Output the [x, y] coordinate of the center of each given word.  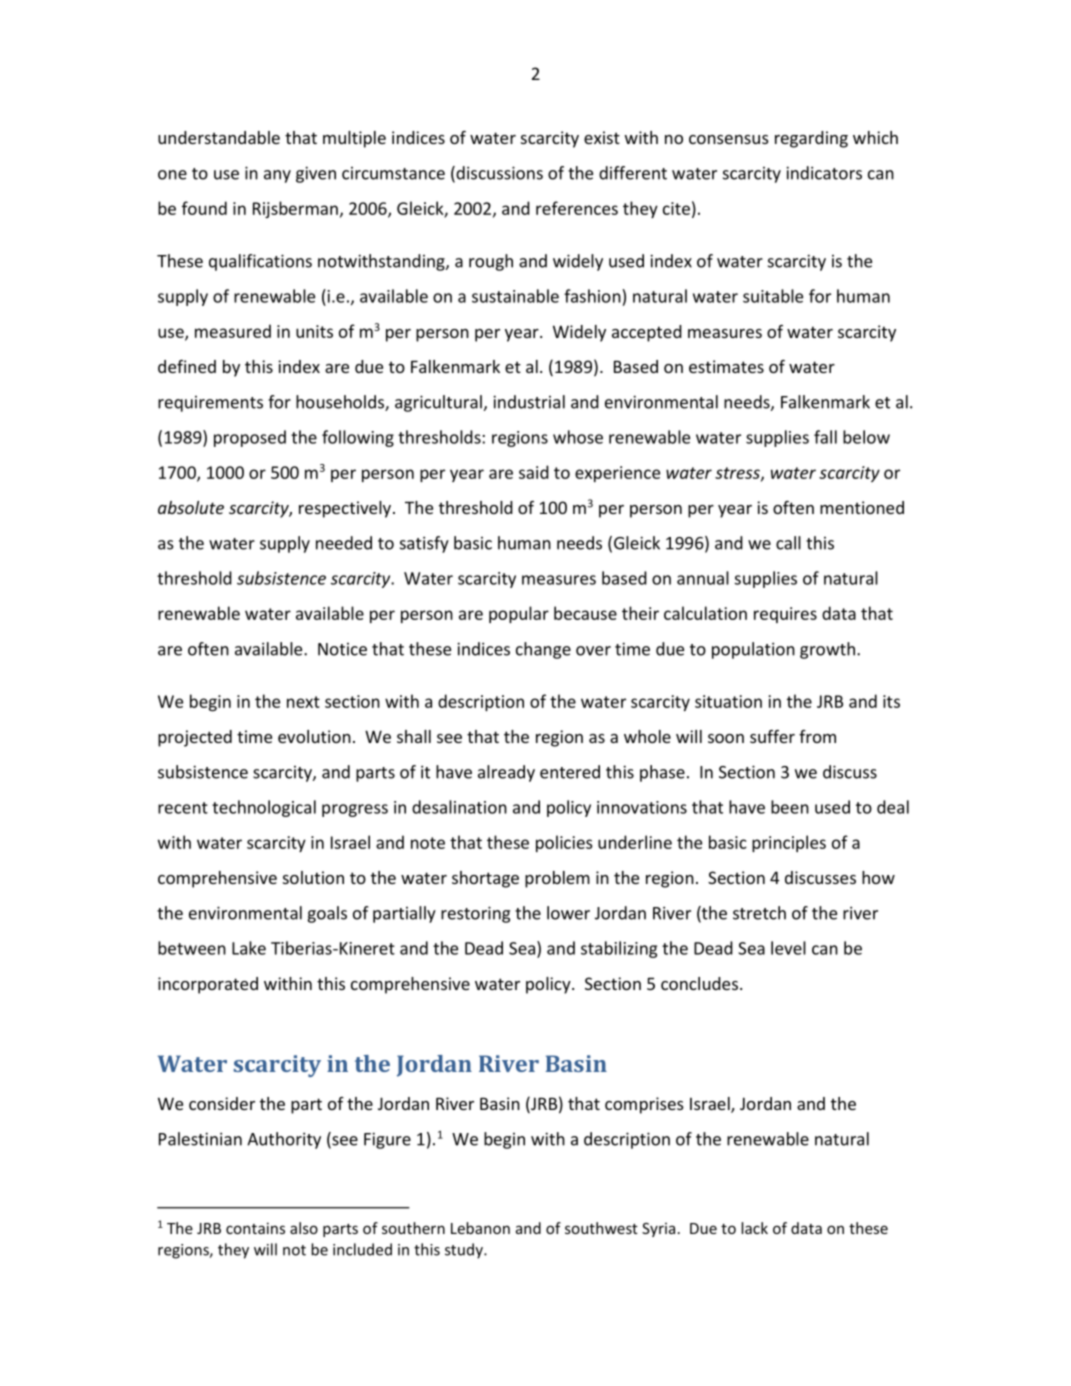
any [277, 176]
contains [255, 1228]
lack [754, 1228]
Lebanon [480, 1228]
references [577, 208]
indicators [824, 173]
